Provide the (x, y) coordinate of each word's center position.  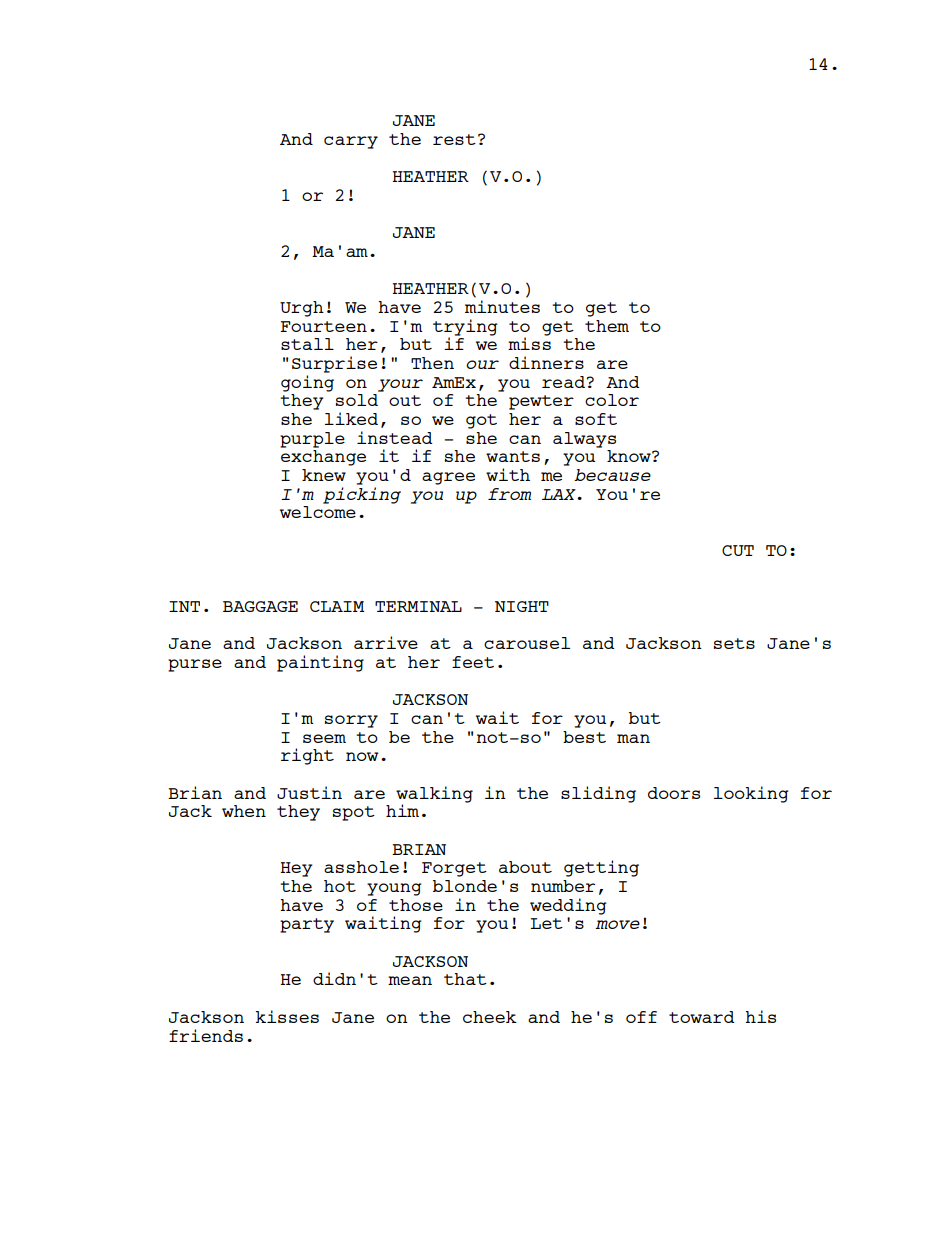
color (612, 400)
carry (351, 142)
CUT (738, 550)
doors (674, 793)
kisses (287, 1016)
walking (434, 795)
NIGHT (522, 606)
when (244, 811)
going (307, 383)
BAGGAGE (260, 606)
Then (432, 363)
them (607, 326)
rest (454, 139)
